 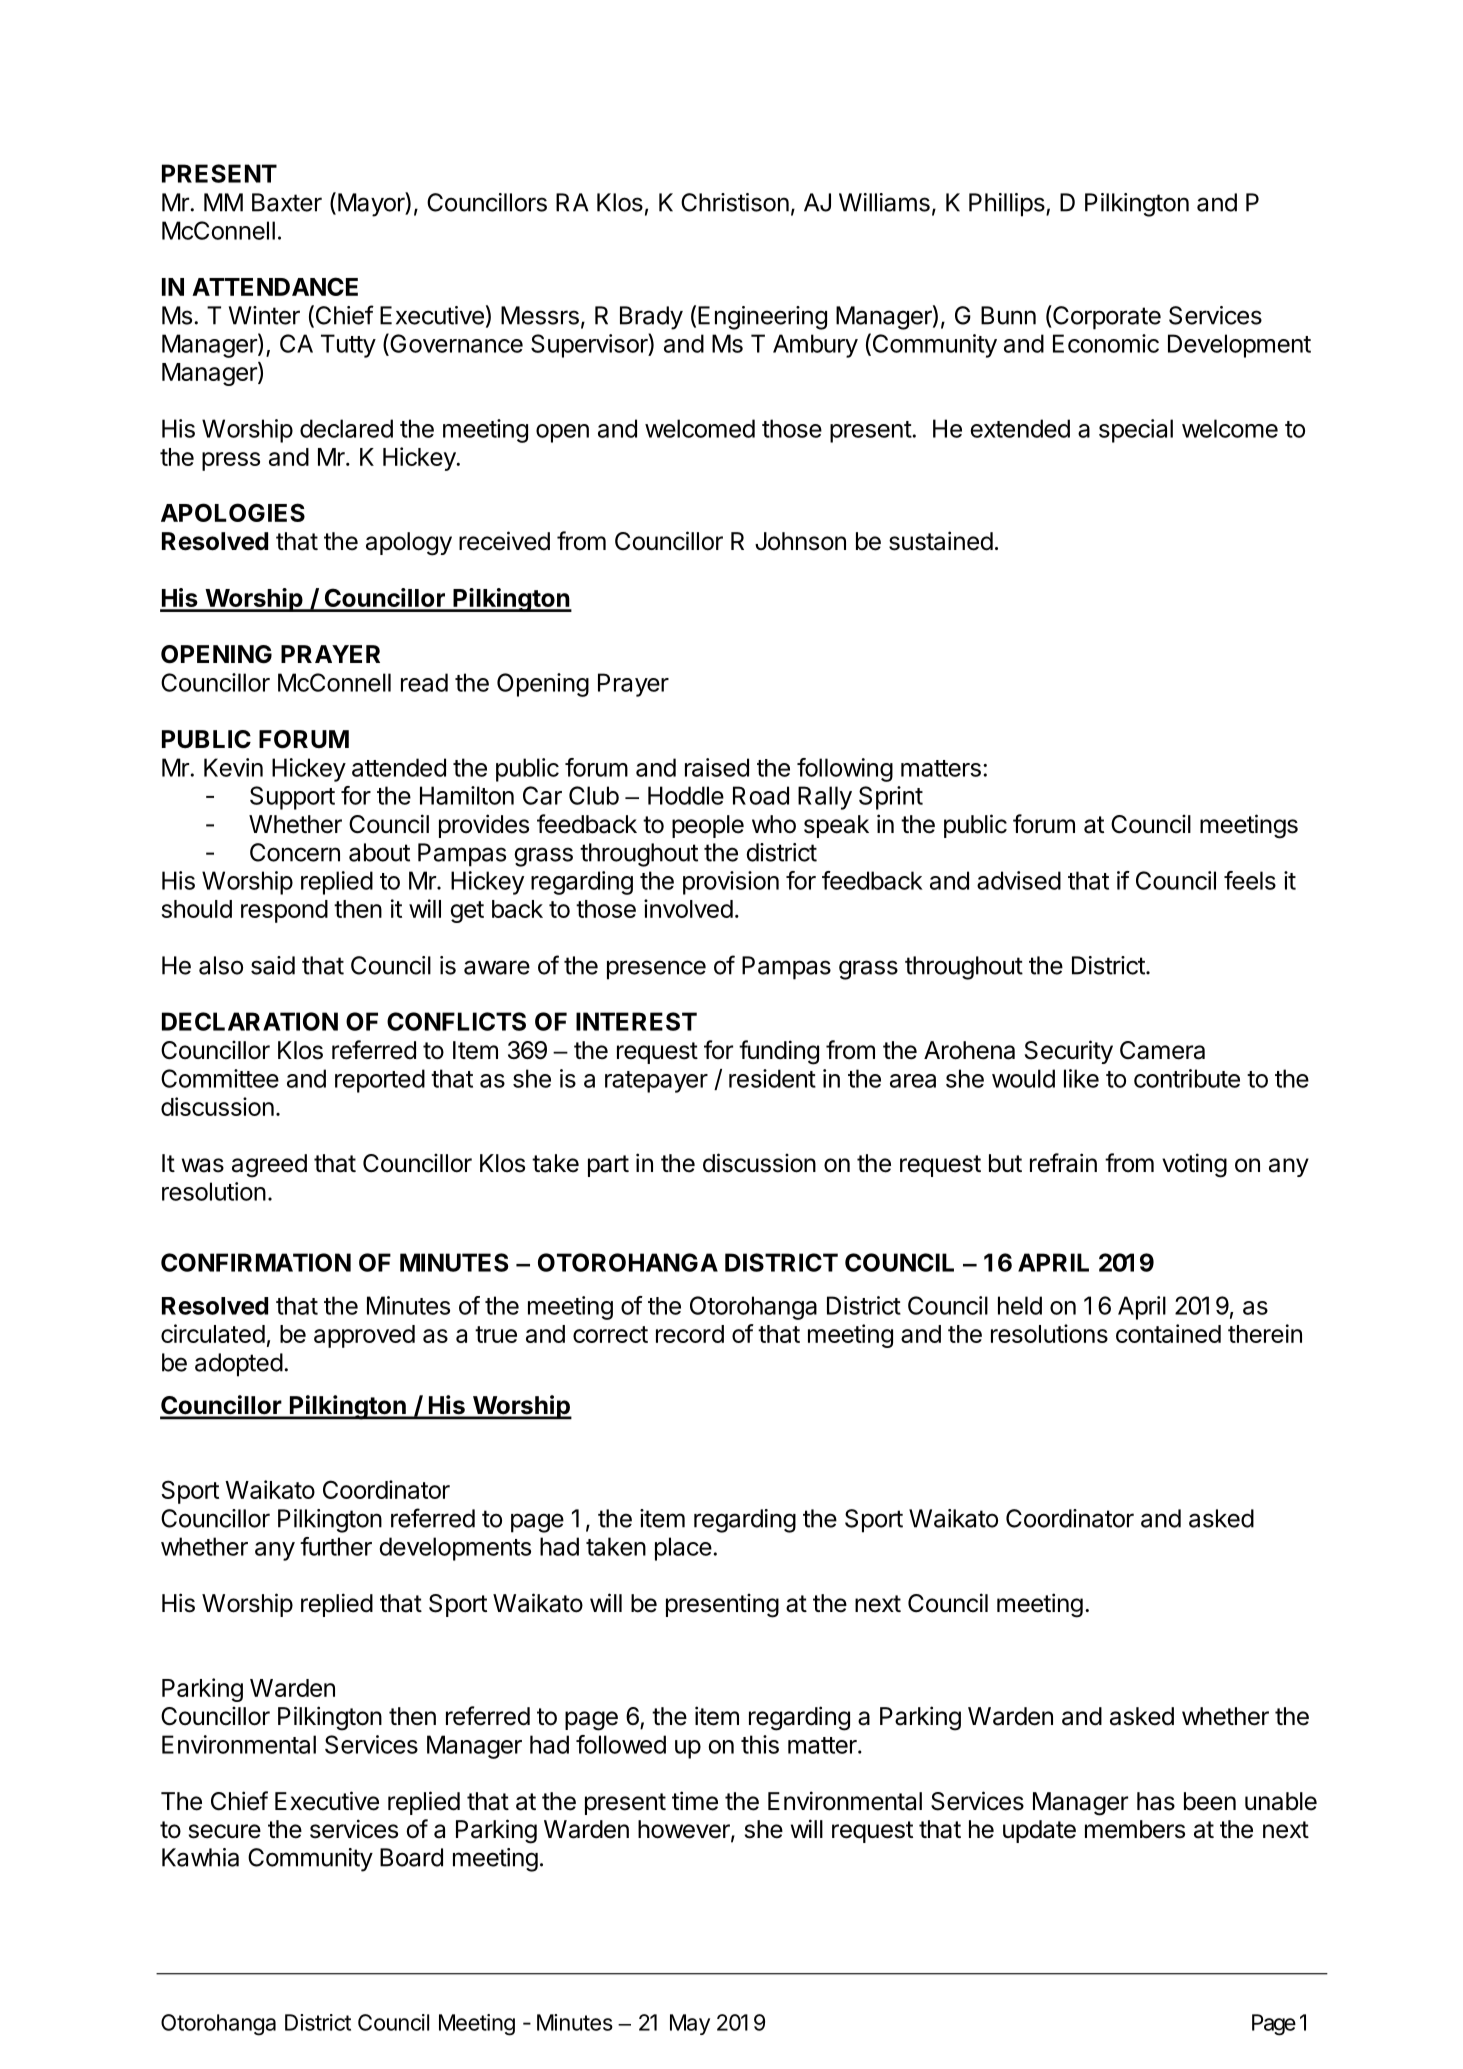 What do you see at coordinates (695, 1801) in the document?
I see `time` at bounding box center [695, 1801].
